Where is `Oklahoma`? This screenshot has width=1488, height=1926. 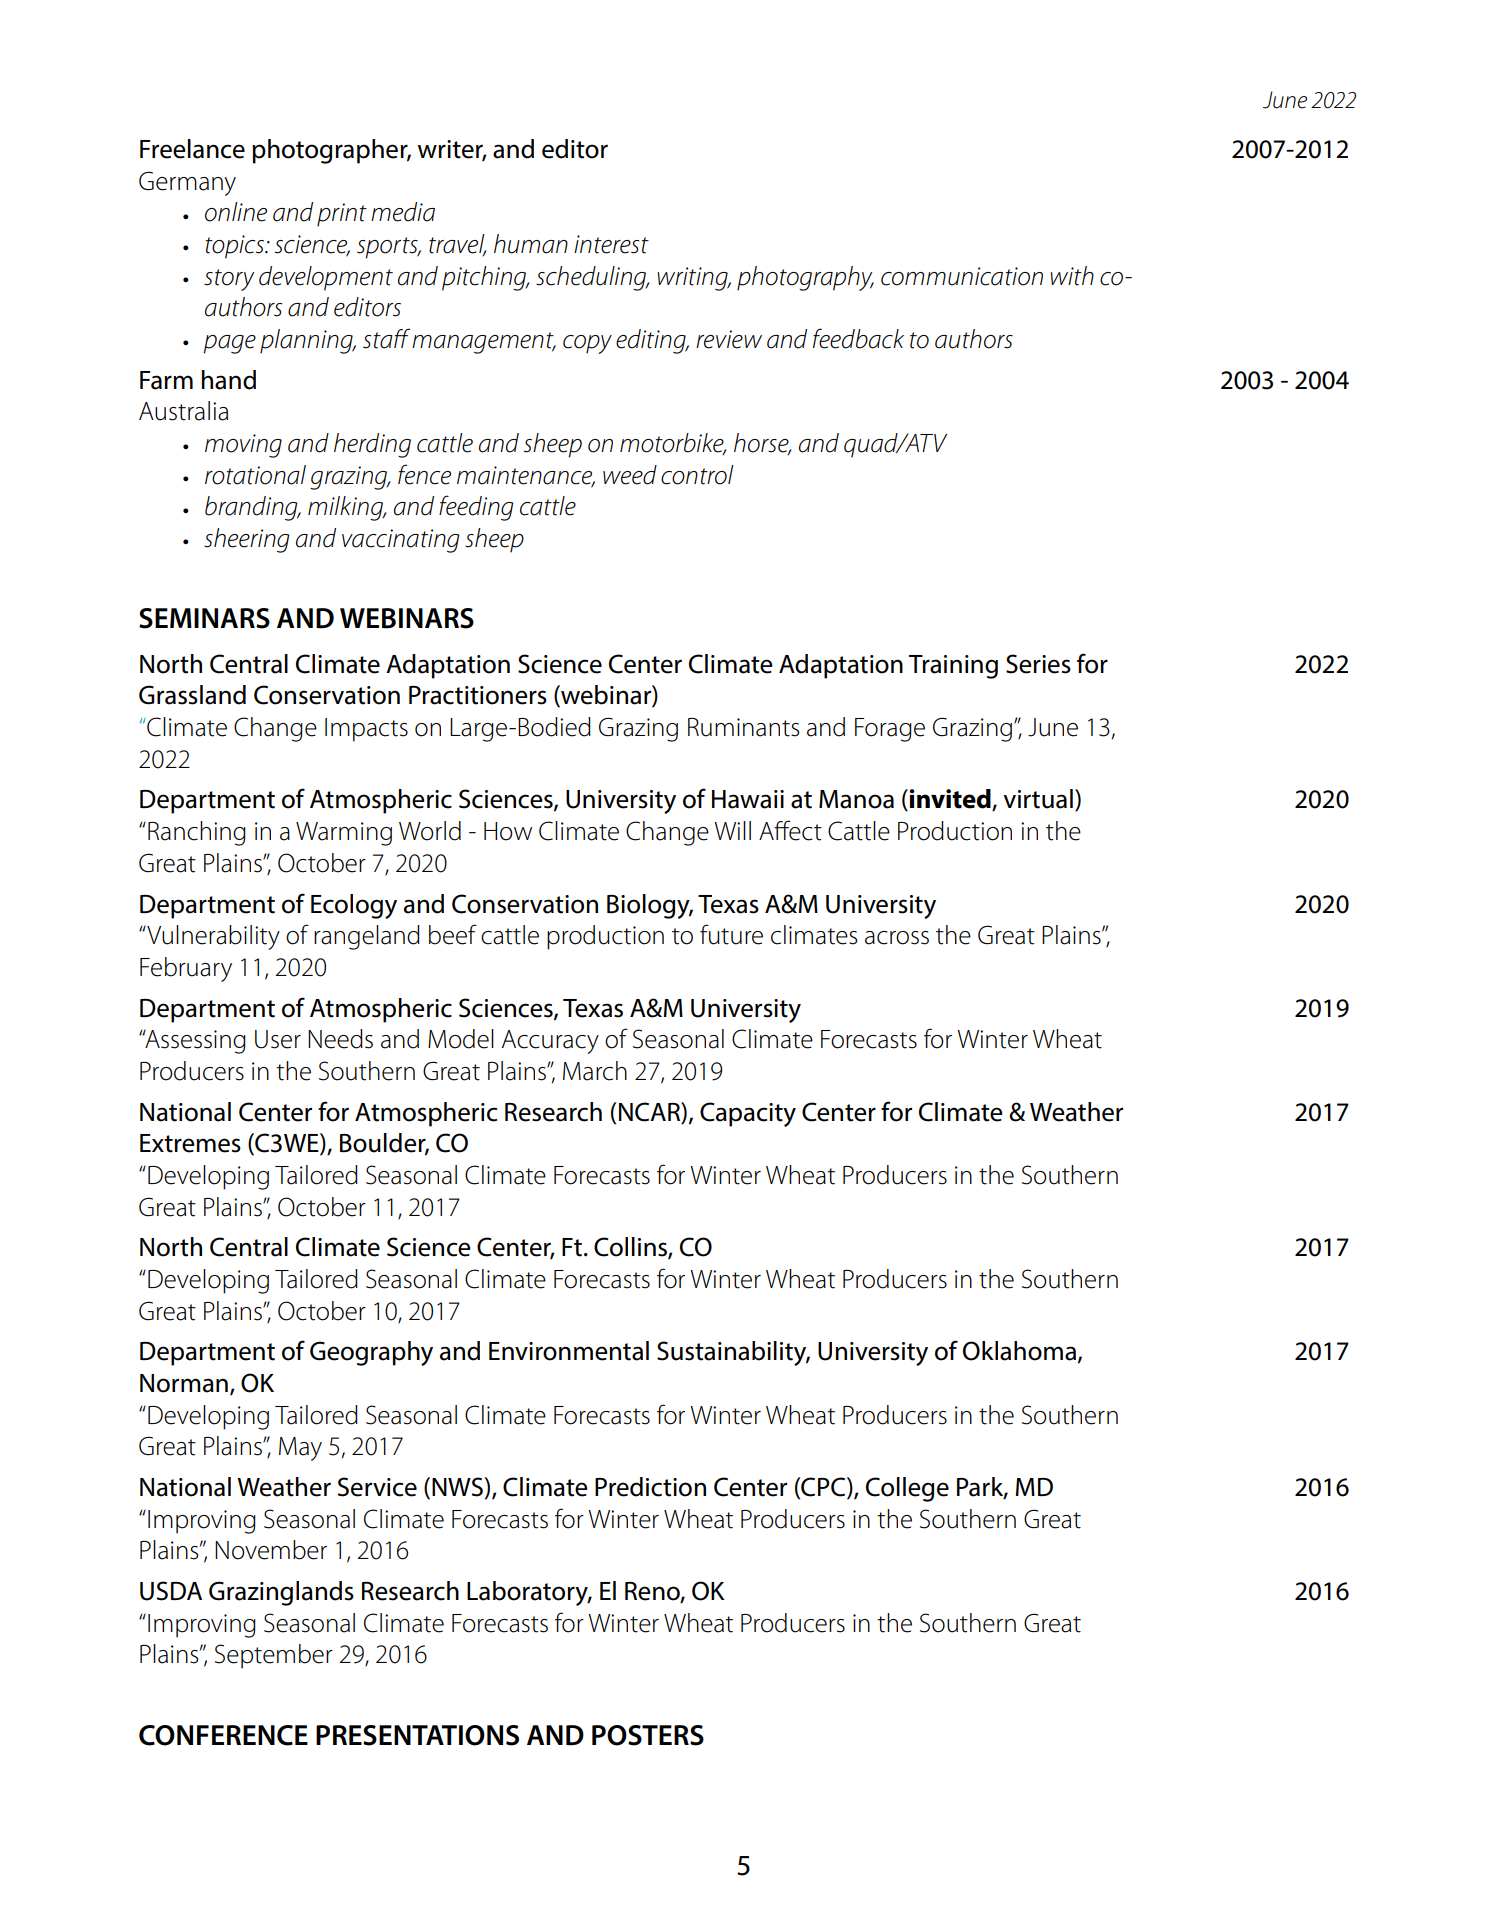 Oklahoma is located at coordinates (1019, 1351).
